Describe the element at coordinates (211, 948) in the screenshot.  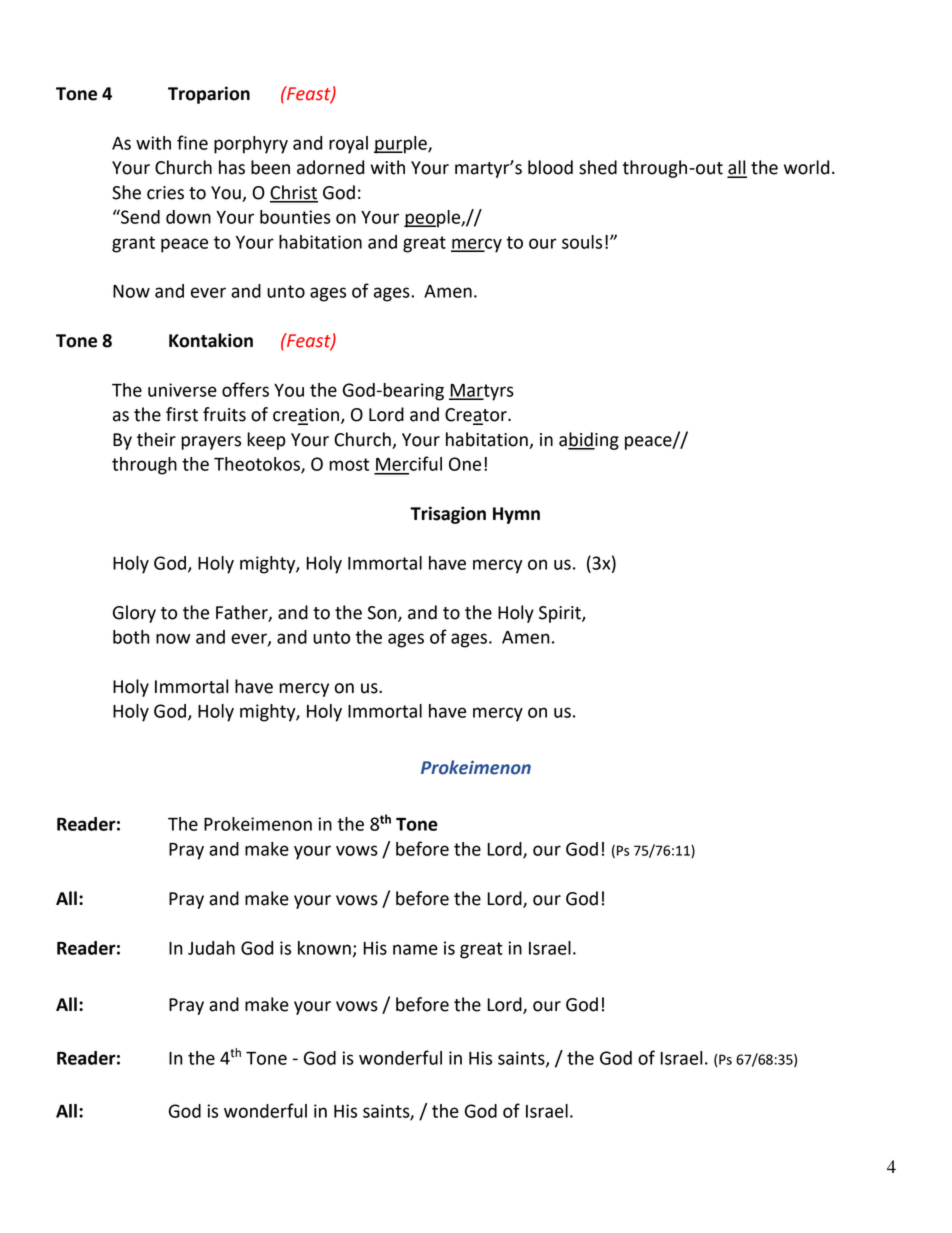
I see `Judah` at that location.
